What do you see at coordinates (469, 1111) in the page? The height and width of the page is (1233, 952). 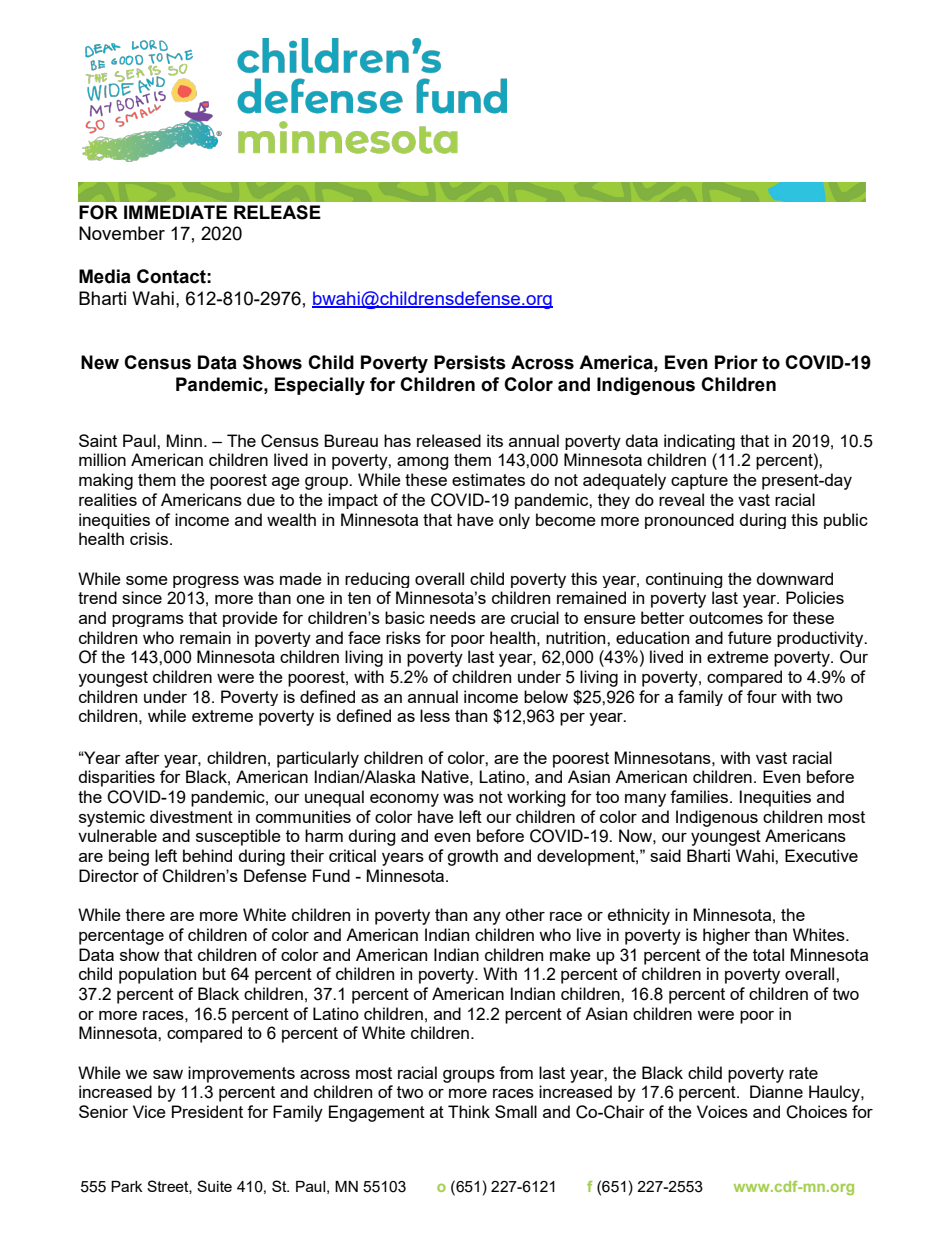 I see `Think` at bounding box center [469, 1111].
